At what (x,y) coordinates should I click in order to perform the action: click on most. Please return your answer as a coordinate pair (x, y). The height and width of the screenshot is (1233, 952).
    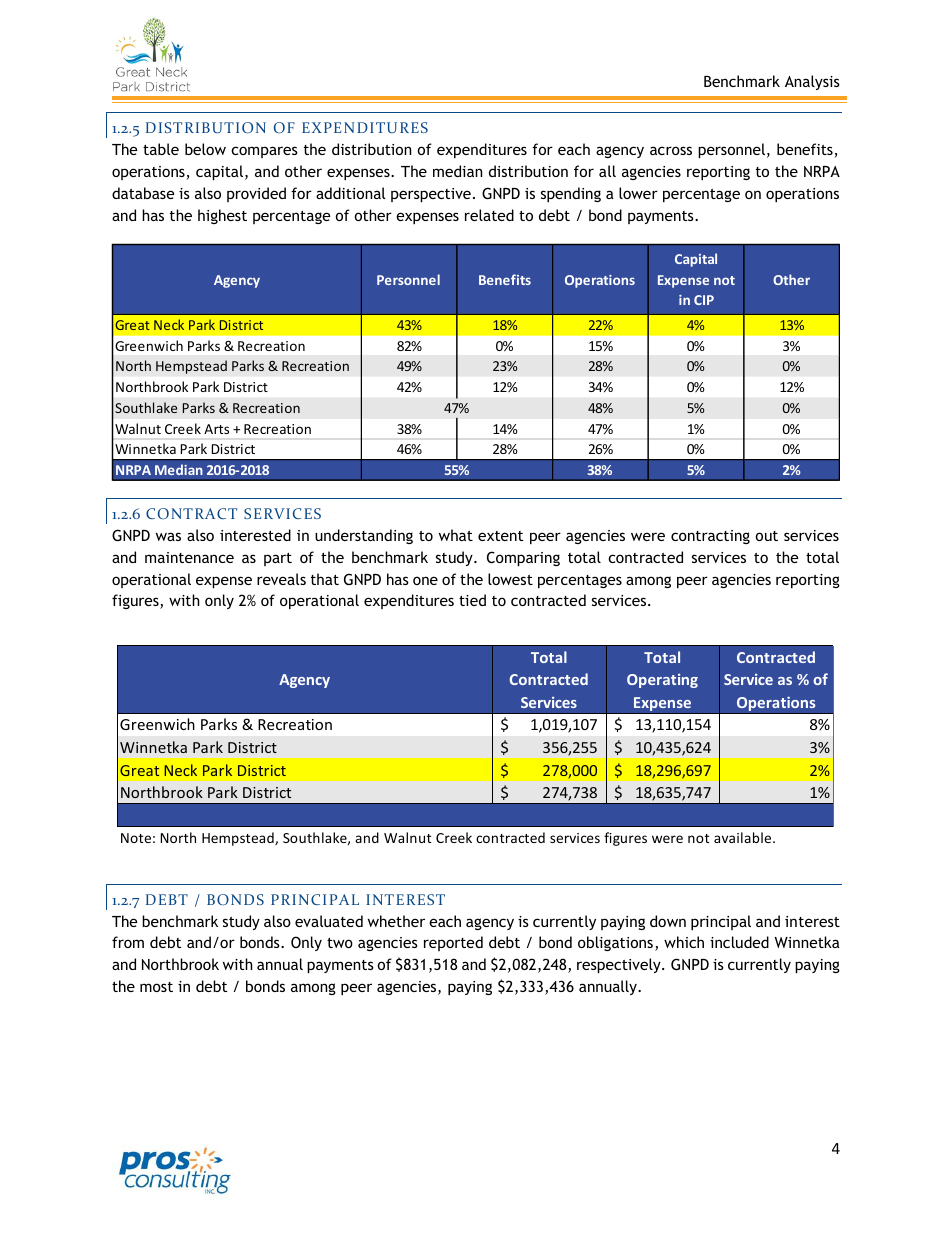
    Looking at the image, I should click on (156, 987).
